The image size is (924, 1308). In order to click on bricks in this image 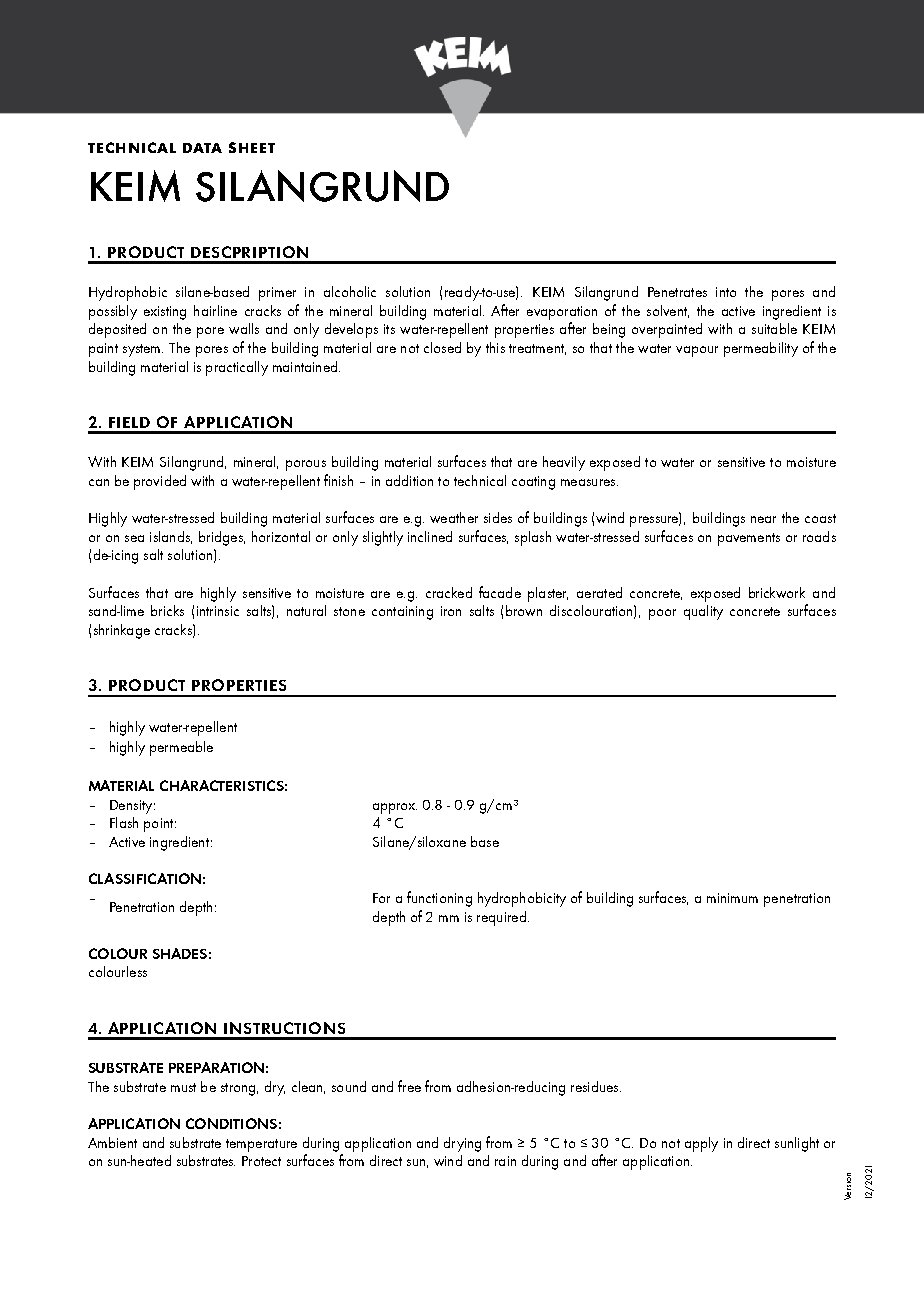, I will do `click(167, 610)`.
